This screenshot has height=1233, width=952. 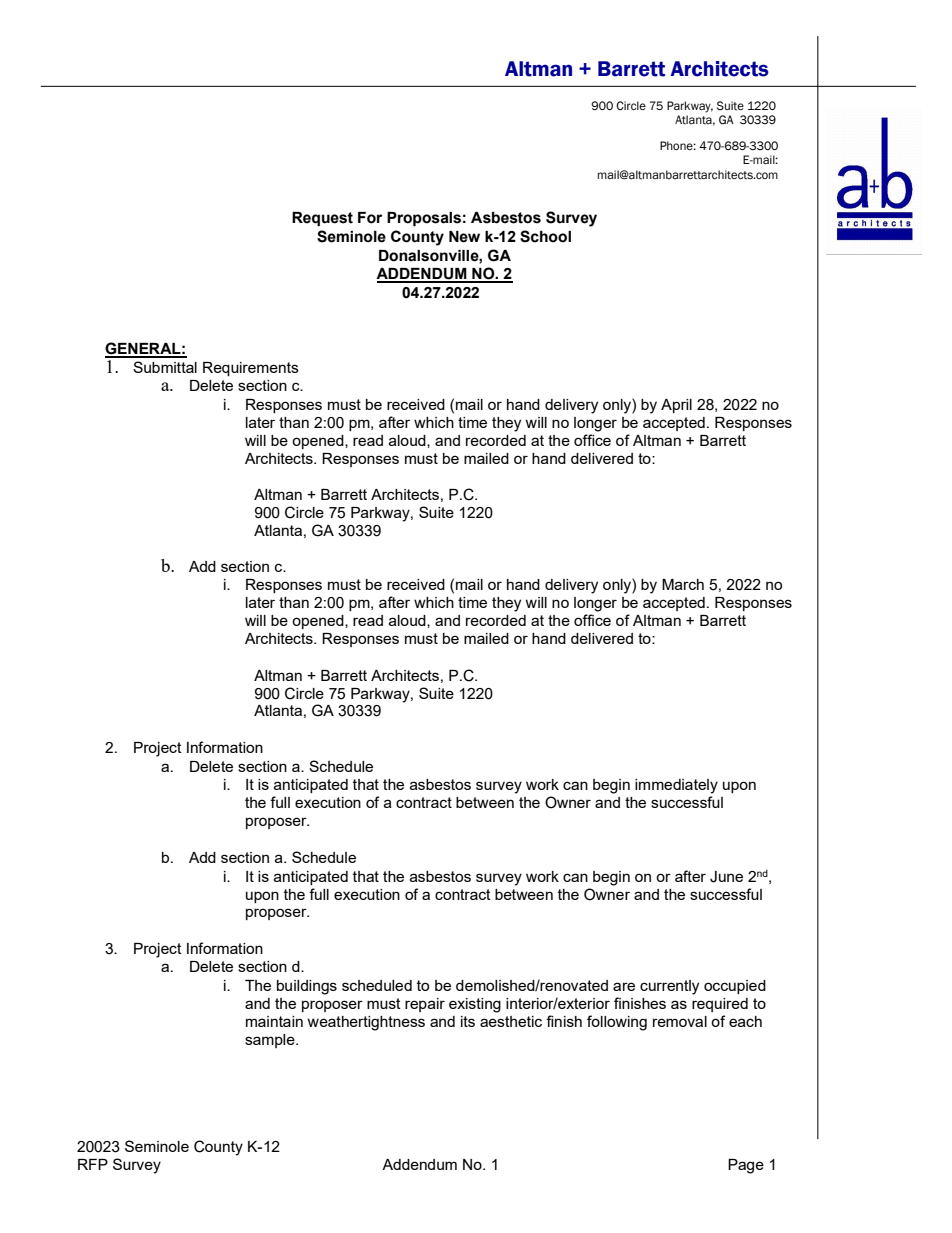 I want to click on Request, so click(x=322, y=219).
